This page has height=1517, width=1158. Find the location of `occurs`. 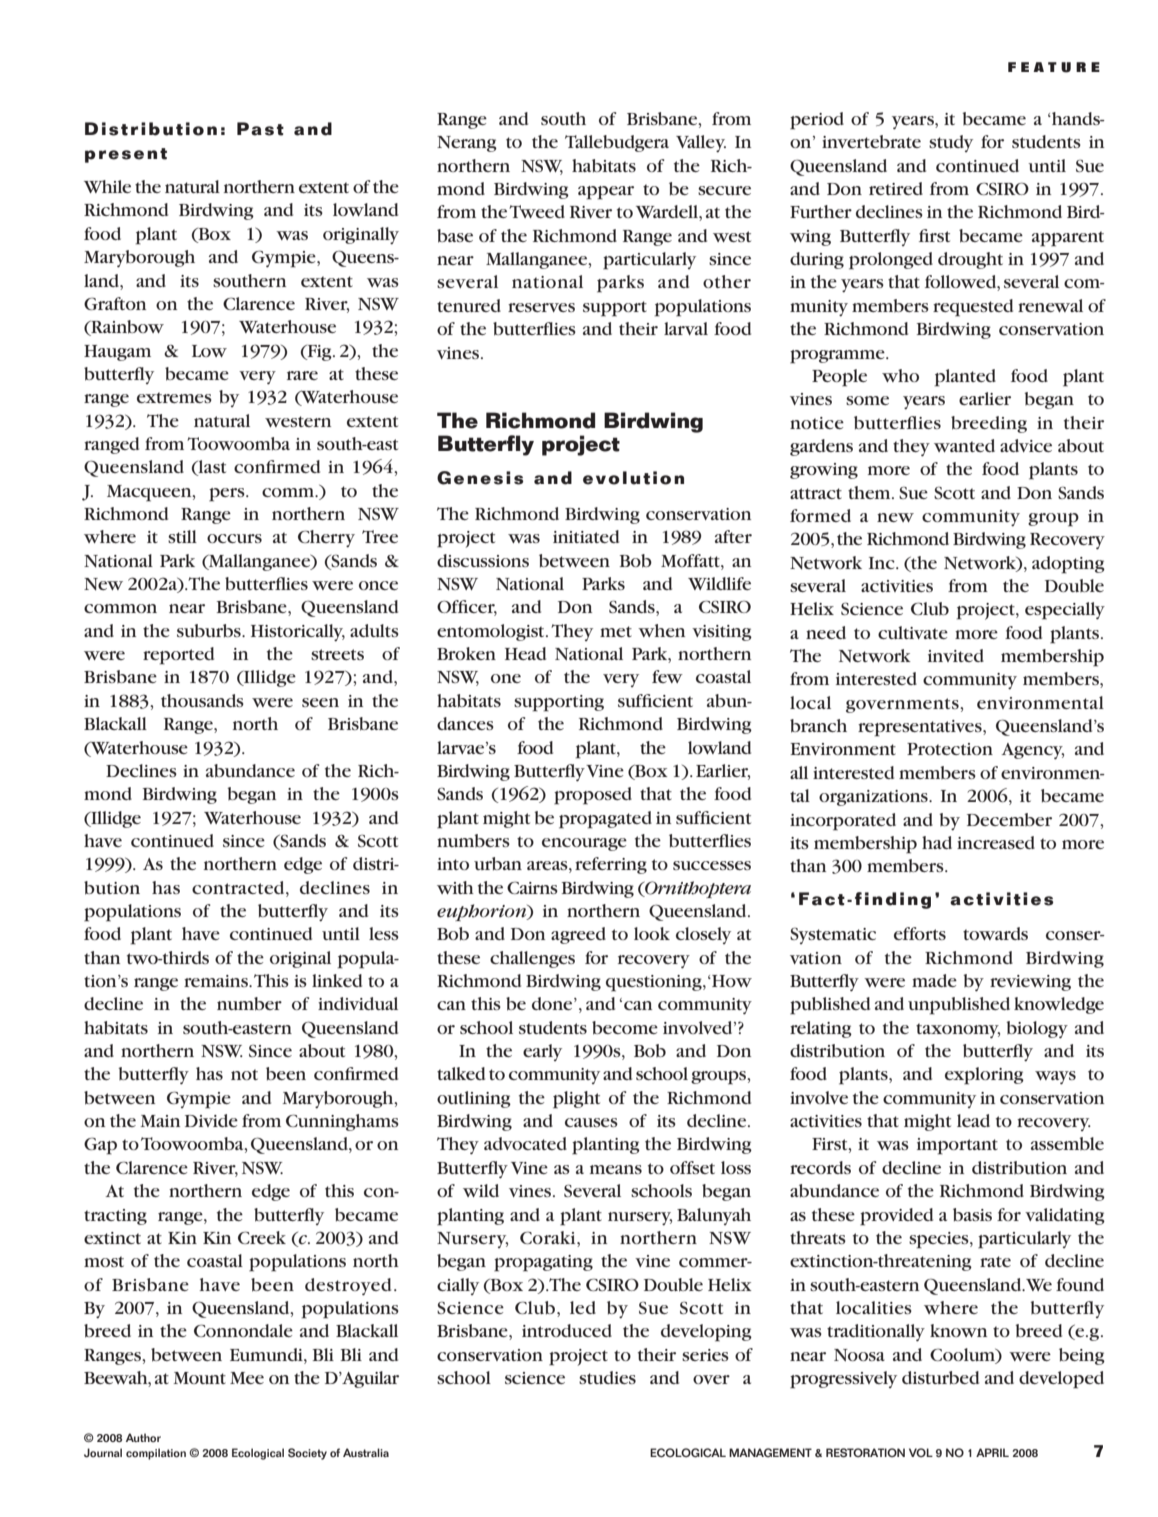

occurs is located at coordinates (234, 538).
